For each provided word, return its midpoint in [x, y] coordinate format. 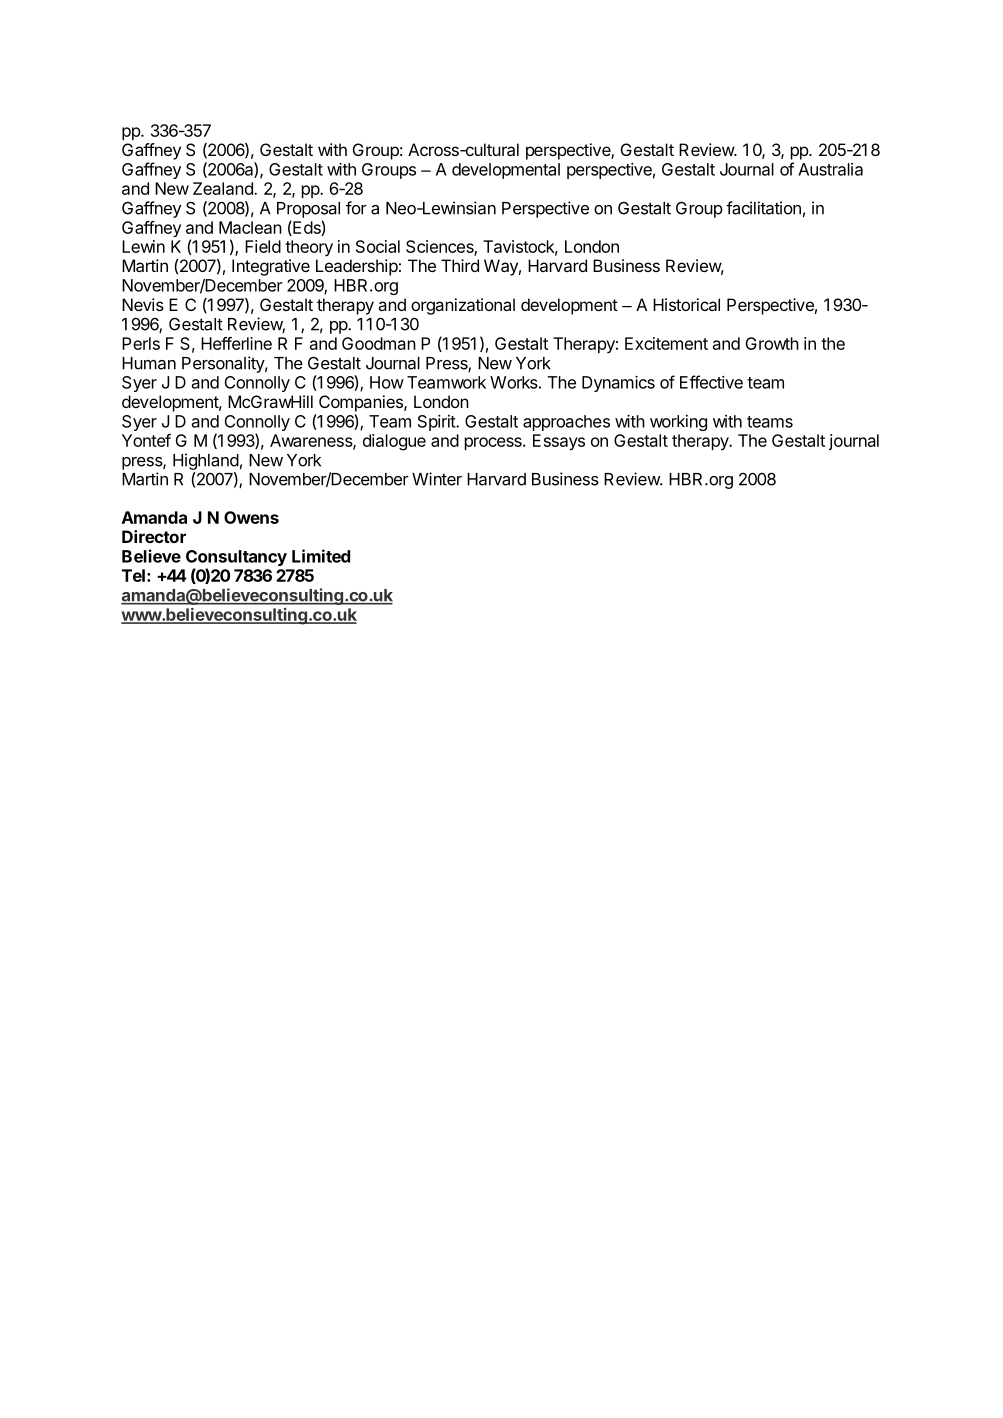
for [356, 208]
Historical [686, 304]
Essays [559, 442]
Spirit [437, 423]
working [678, 423]
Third [460, 265]
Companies [362, 403]
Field [263, 246]
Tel [133, 575]
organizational [463, 306]
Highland [206, 461]
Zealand [224, 188]
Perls [141, 343]
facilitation [763, 208]
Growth [772, 343]
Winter [437, 479]
